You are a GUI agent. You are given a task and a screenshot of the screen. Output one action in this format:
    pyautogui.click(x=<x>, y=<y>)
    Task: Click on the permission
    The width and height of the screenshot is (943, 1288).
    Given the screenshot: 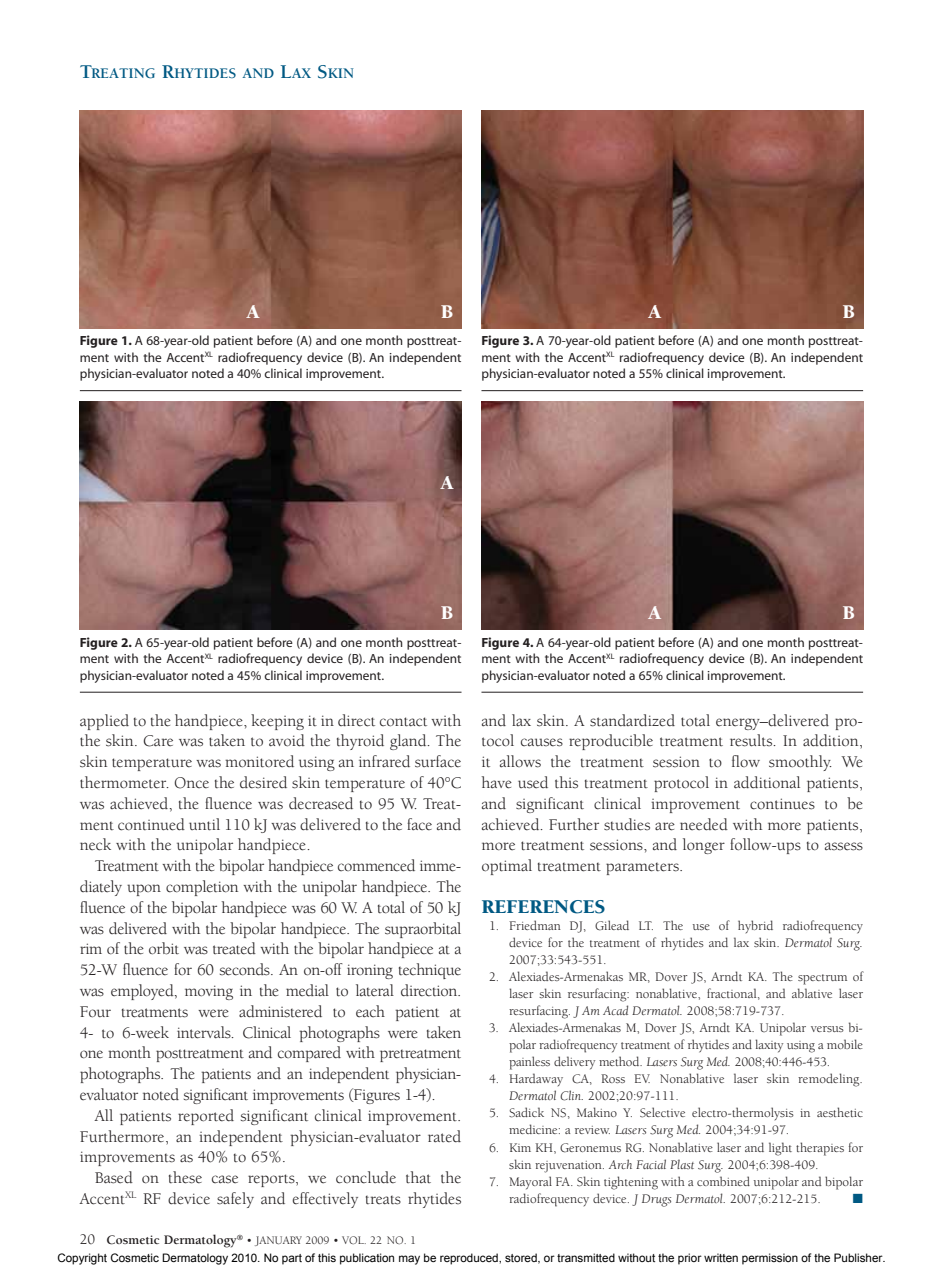 What is the action you would take?
    pyautogui.click(x=770, y=1259)
